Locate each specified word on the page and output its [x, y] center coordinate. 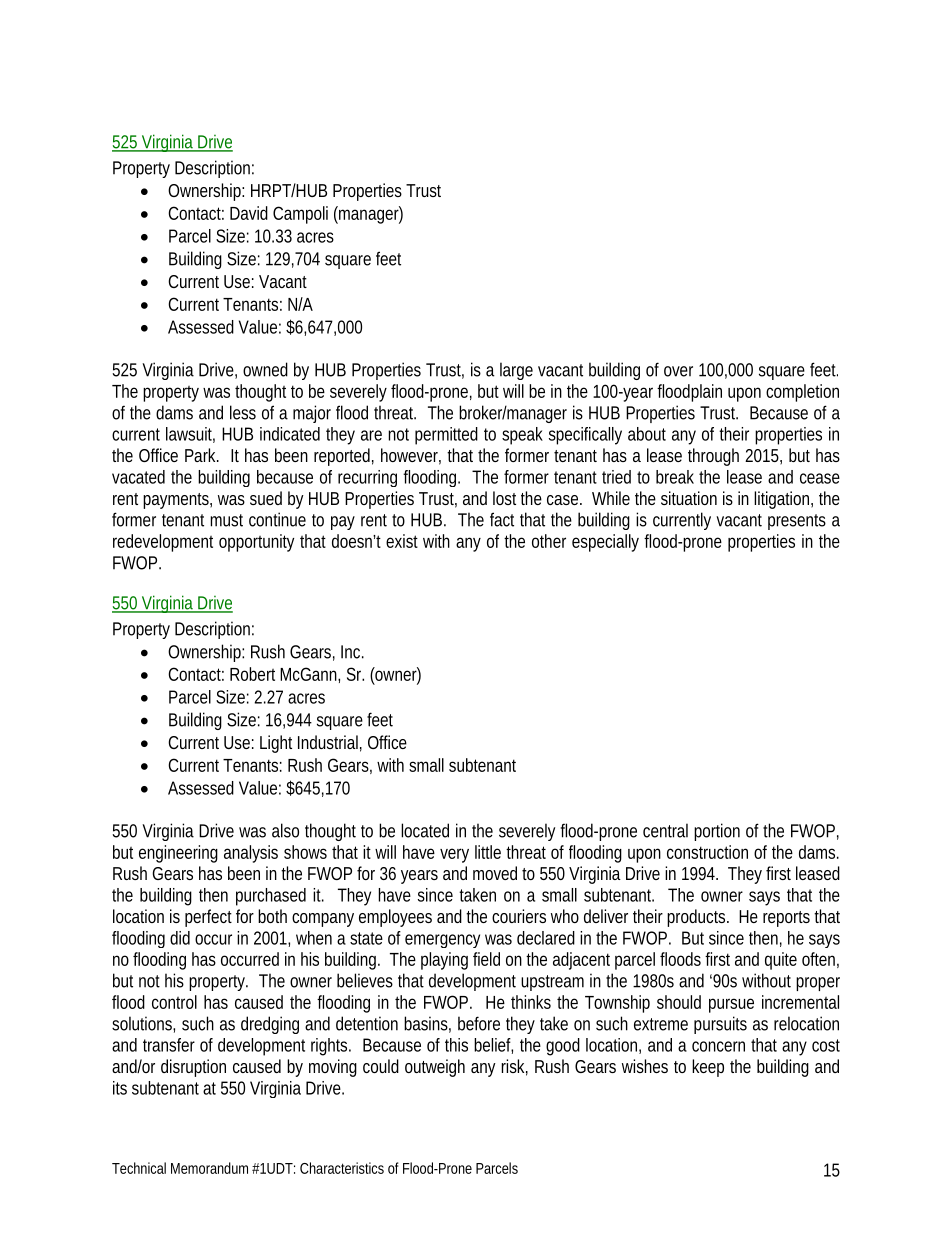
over [678, 371]
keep [708, 1068]
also [285, 830]
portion [717, 832]
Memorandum [209, 1168]
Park [202, 455]
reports [786, 919]
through [713, 457]
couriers [519, 916]
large [516, 371]
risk [514, 1067]
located [425, 830]
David [249, 213]
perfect [208, 918]
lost [504, 498]
